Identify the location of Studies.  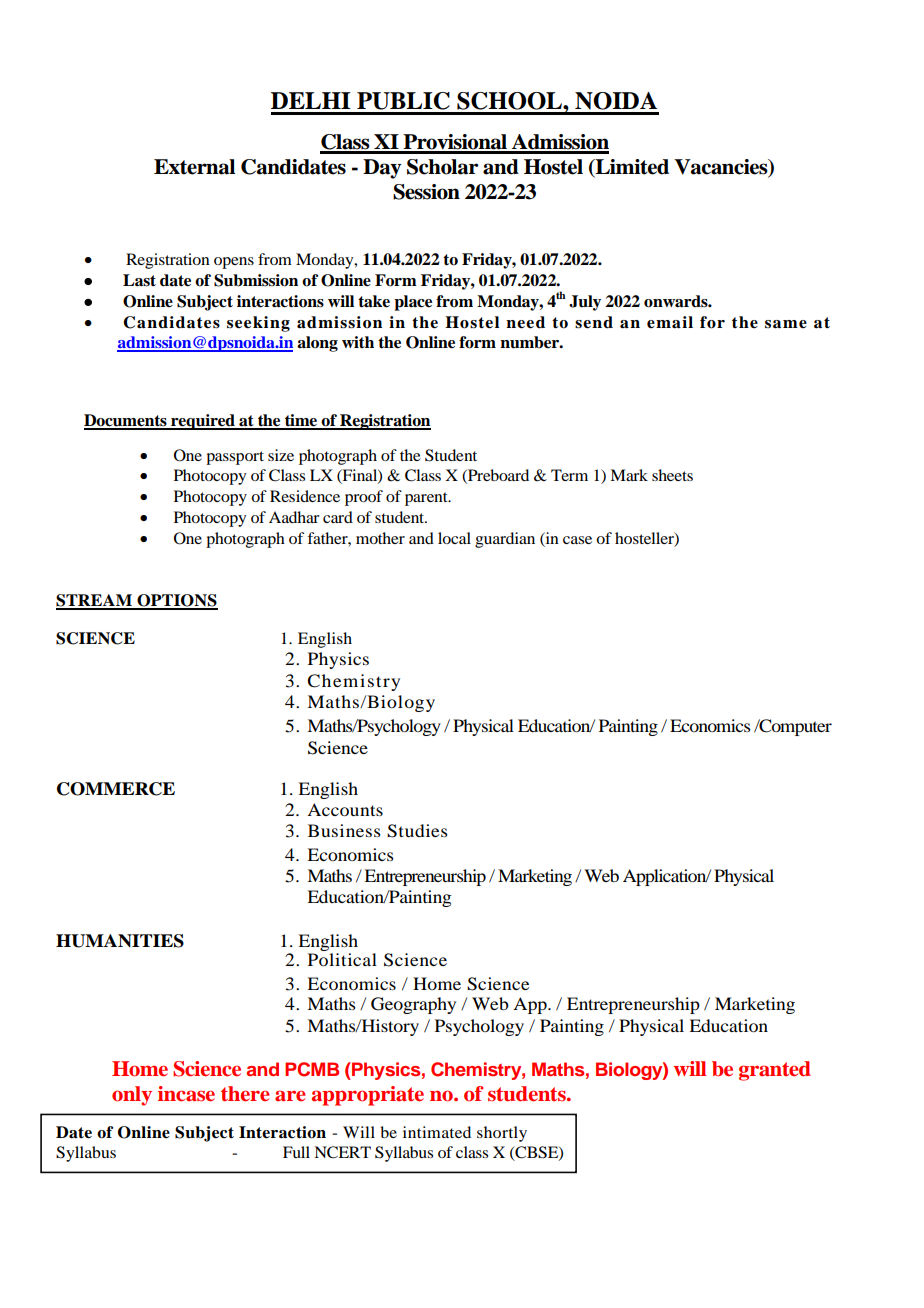
(417, 831).
